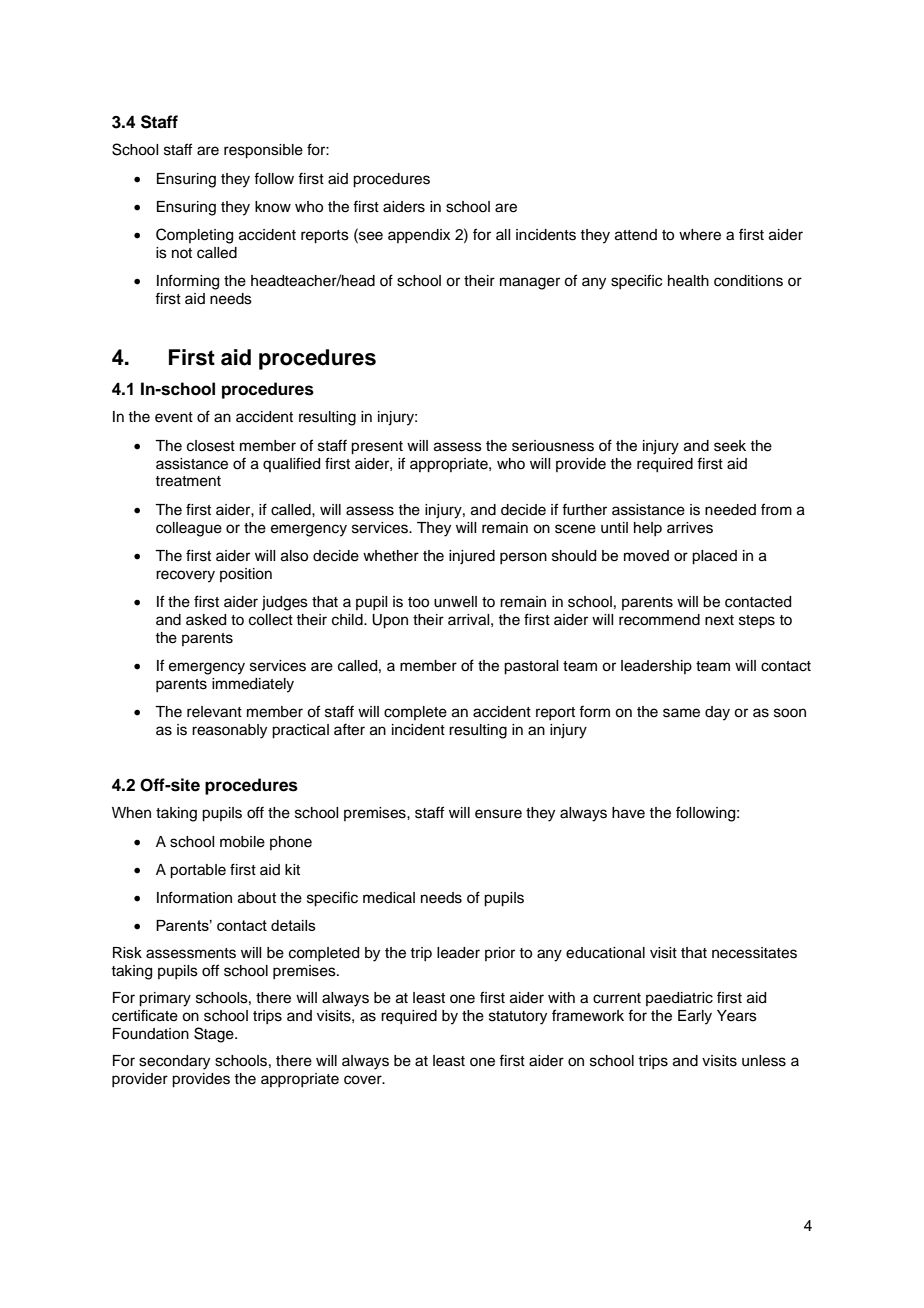 The height and width of the image is (1308, 924). I want to click on Stage, so click(215, 1035).
